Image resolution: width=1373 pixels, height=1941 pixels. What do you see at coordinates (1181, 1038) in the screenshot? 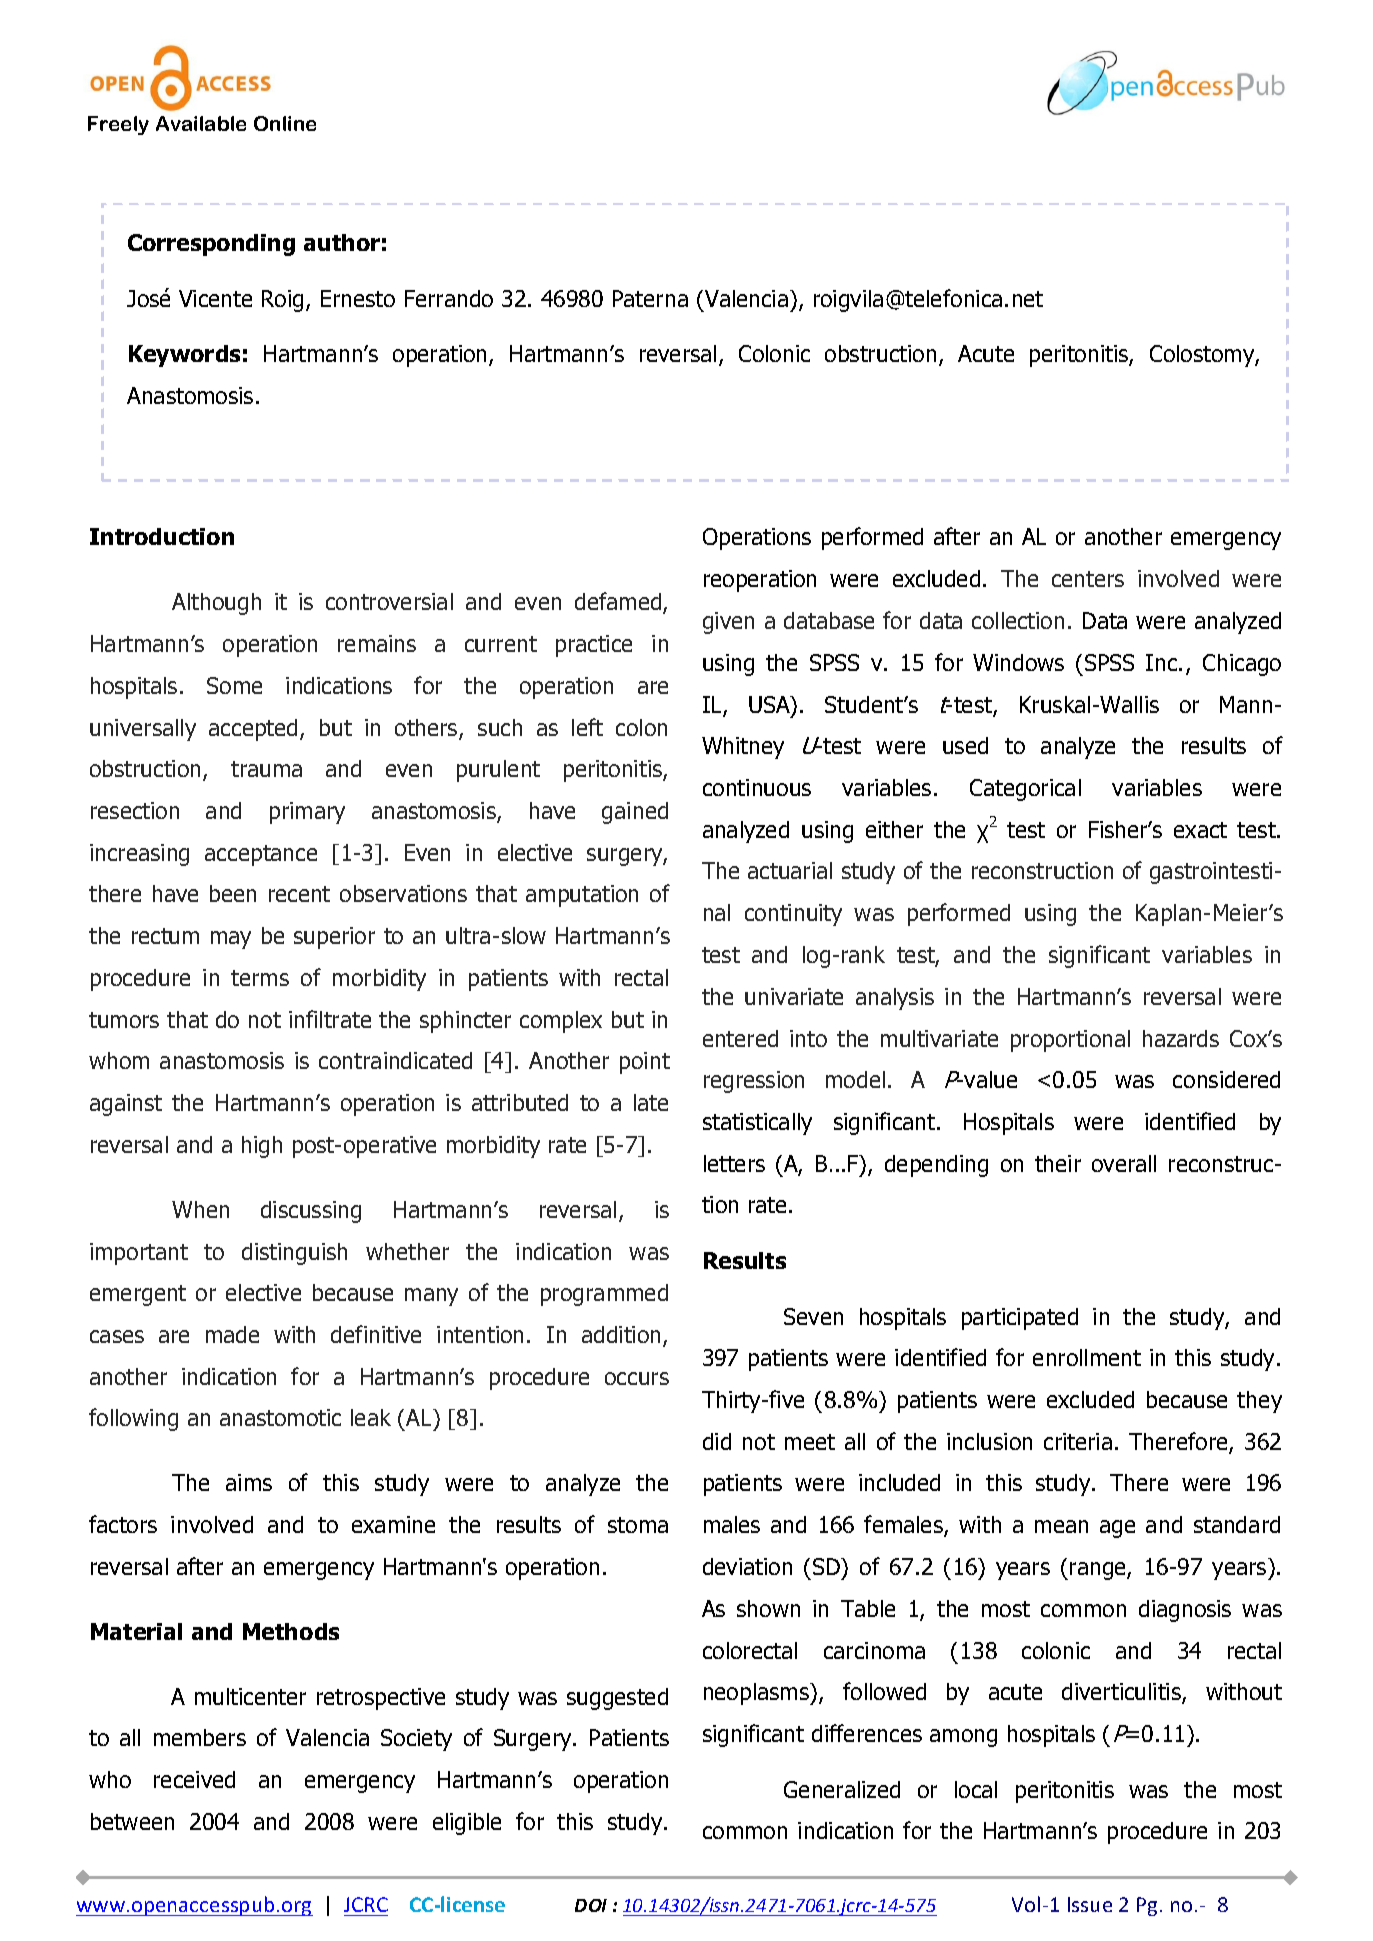
I see `hazards` at bounding box center [1181, 1038].
